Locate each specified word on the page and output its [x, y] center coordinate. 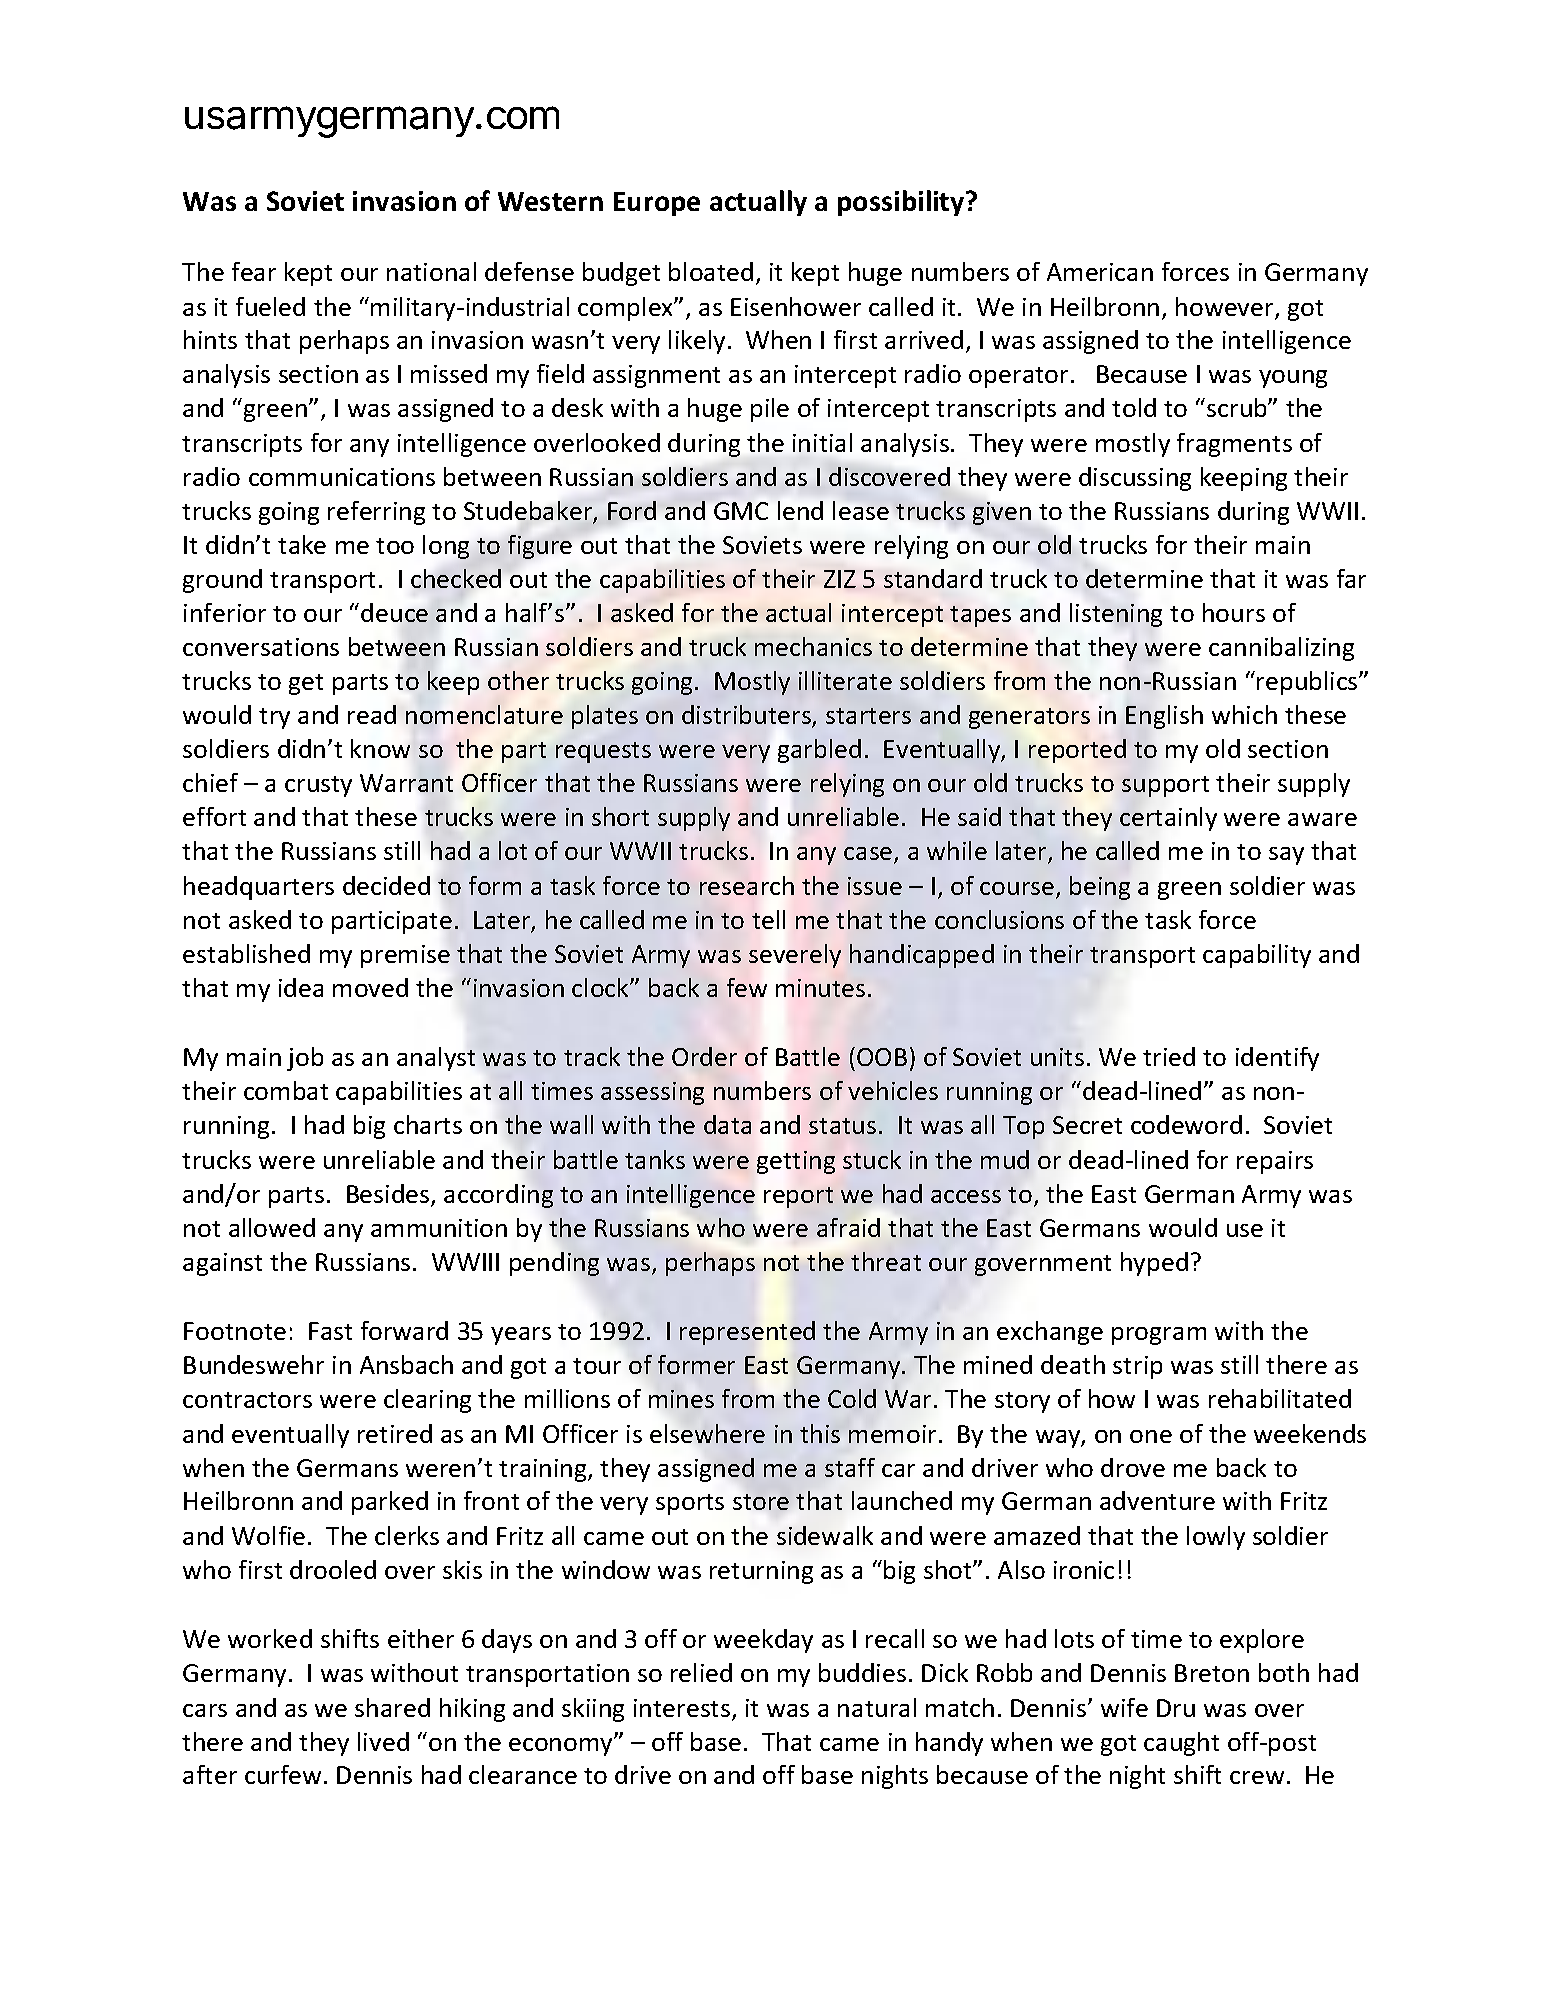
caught [1181, 1744]
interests [683, 1709]
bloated [711, 271]
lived [383, 1741]
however [1226, 308]
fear [254, 271]
